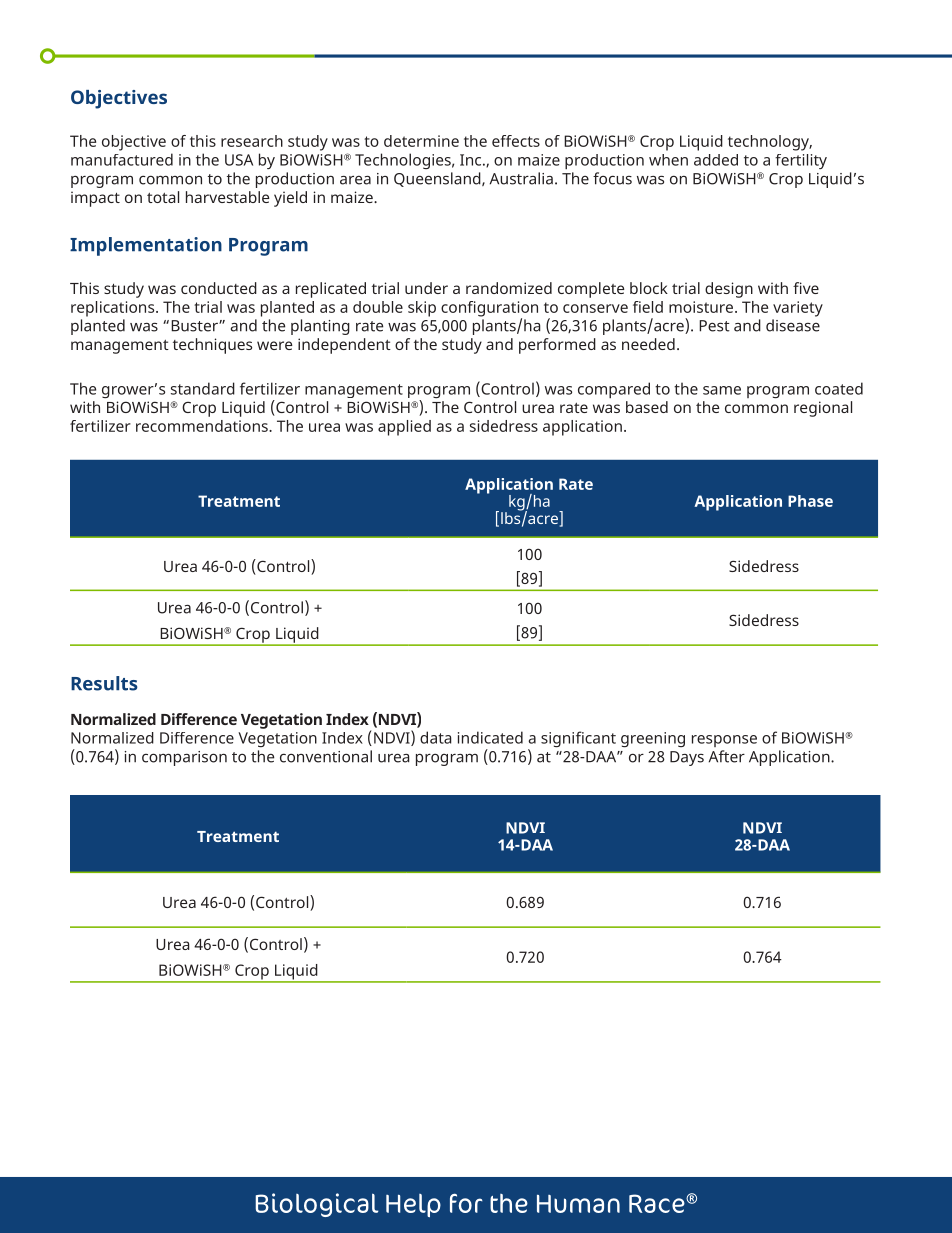 Image resolution: width=952 pixels, height=1233 pixels. What do you see at coordinates (490, 737) in the screenshot?
I see `indicated` at bounding box center [490, 737].
